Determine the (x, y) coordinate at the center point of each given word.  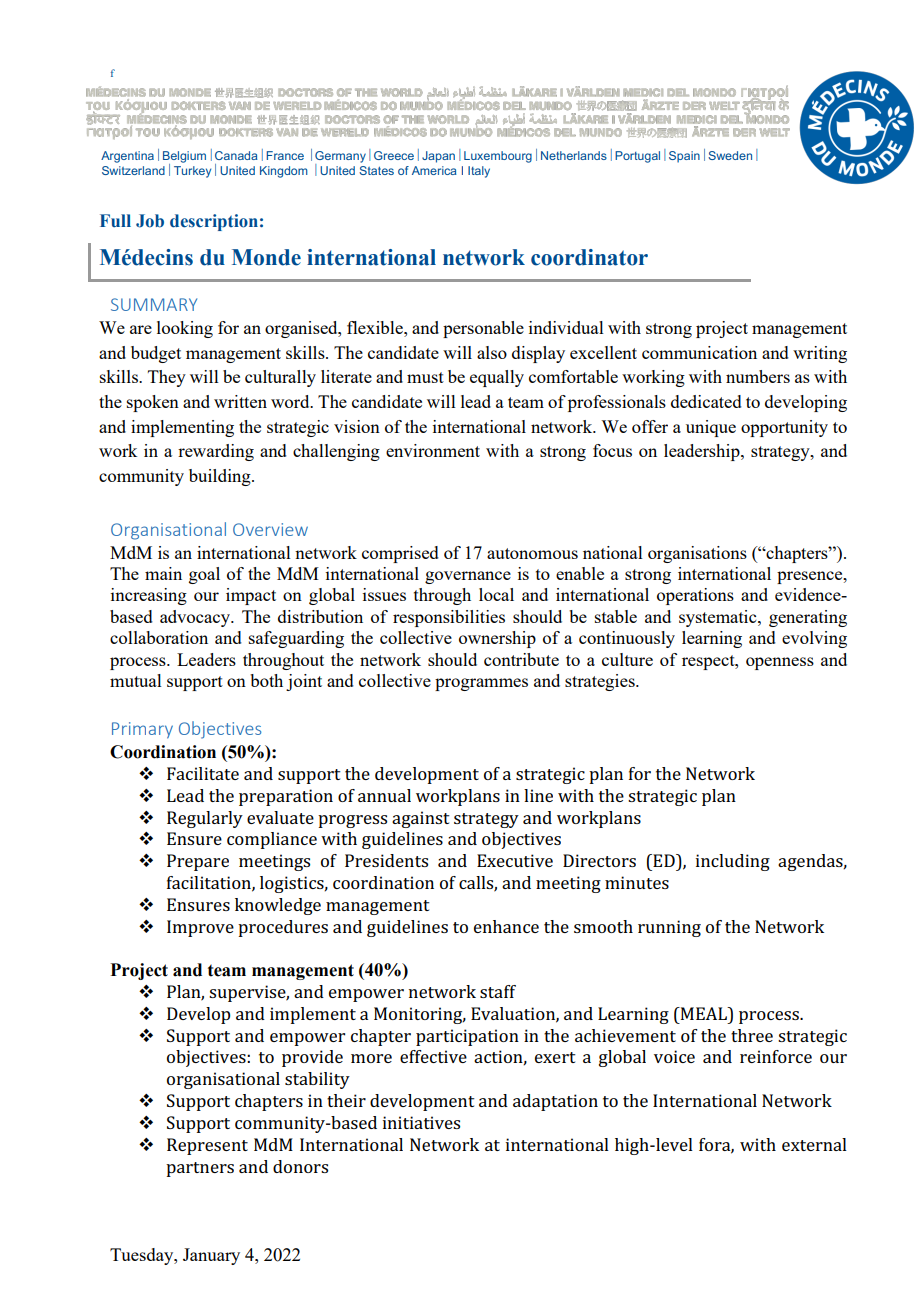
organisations (697, 554)
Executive (515, 860)
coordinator (589, 257)
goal (204, 575)
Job (150, 221)
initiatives (421, 1122)
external (814, 1144)
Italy (479, 172)
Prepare (198, 862)
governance (468, 577)
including (733, 862)
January (211, 1256)
